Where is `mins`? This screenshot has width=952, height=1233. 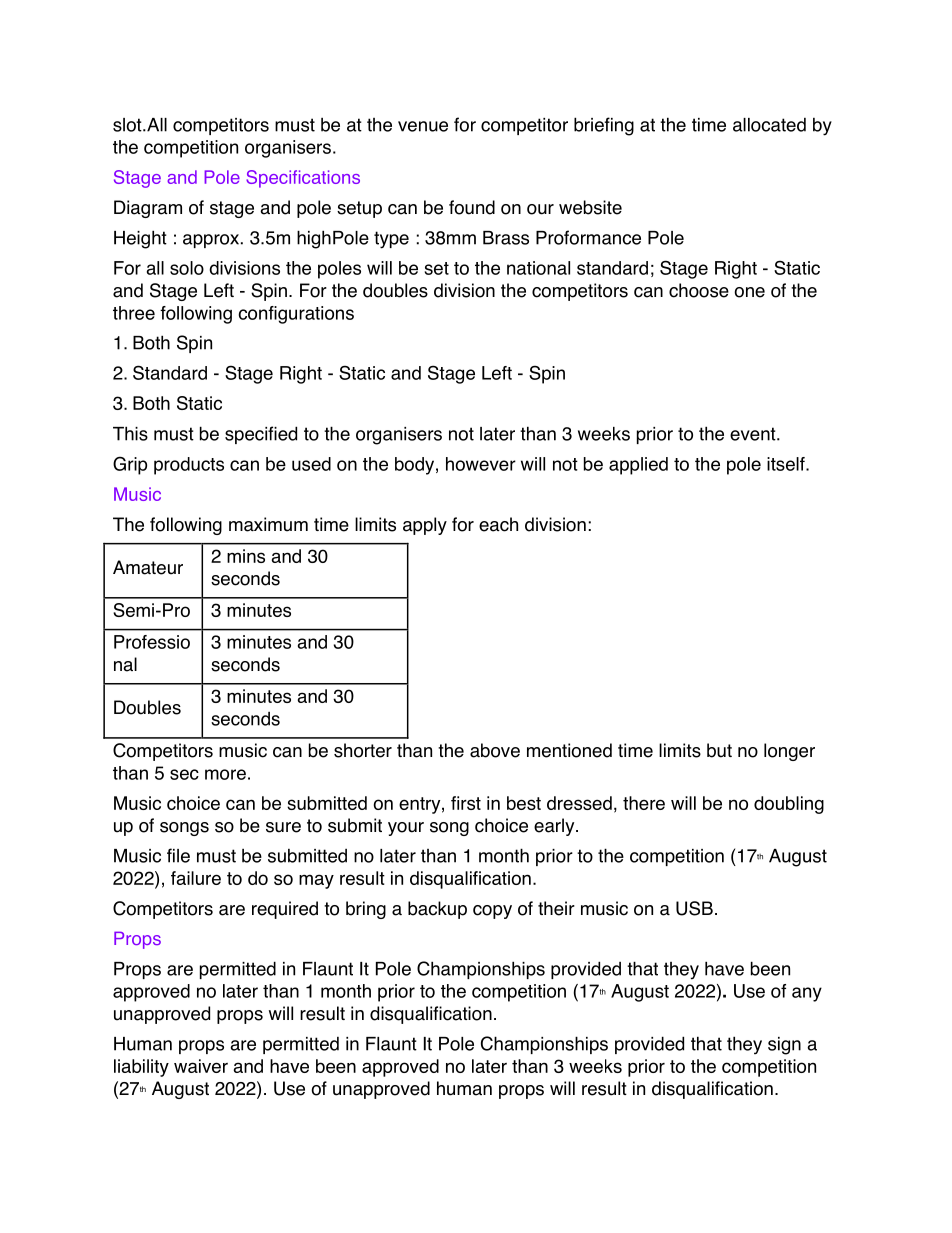 mins is located at coordinates (246, 556).
